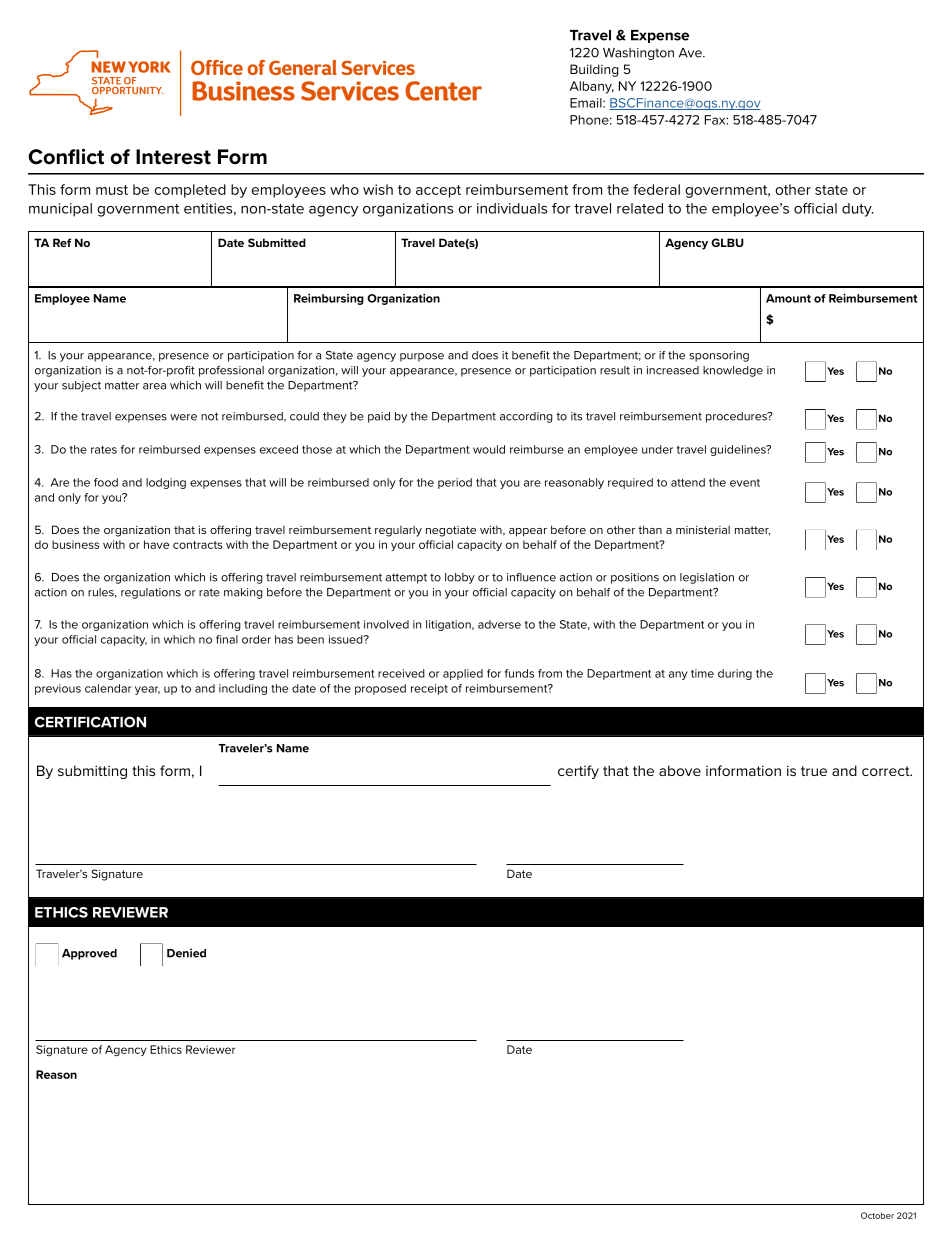 The image size is (952, 1233). What do you see at coordinates (814, 771) in the page?
I see `true` at bounding box center [814, 771].
